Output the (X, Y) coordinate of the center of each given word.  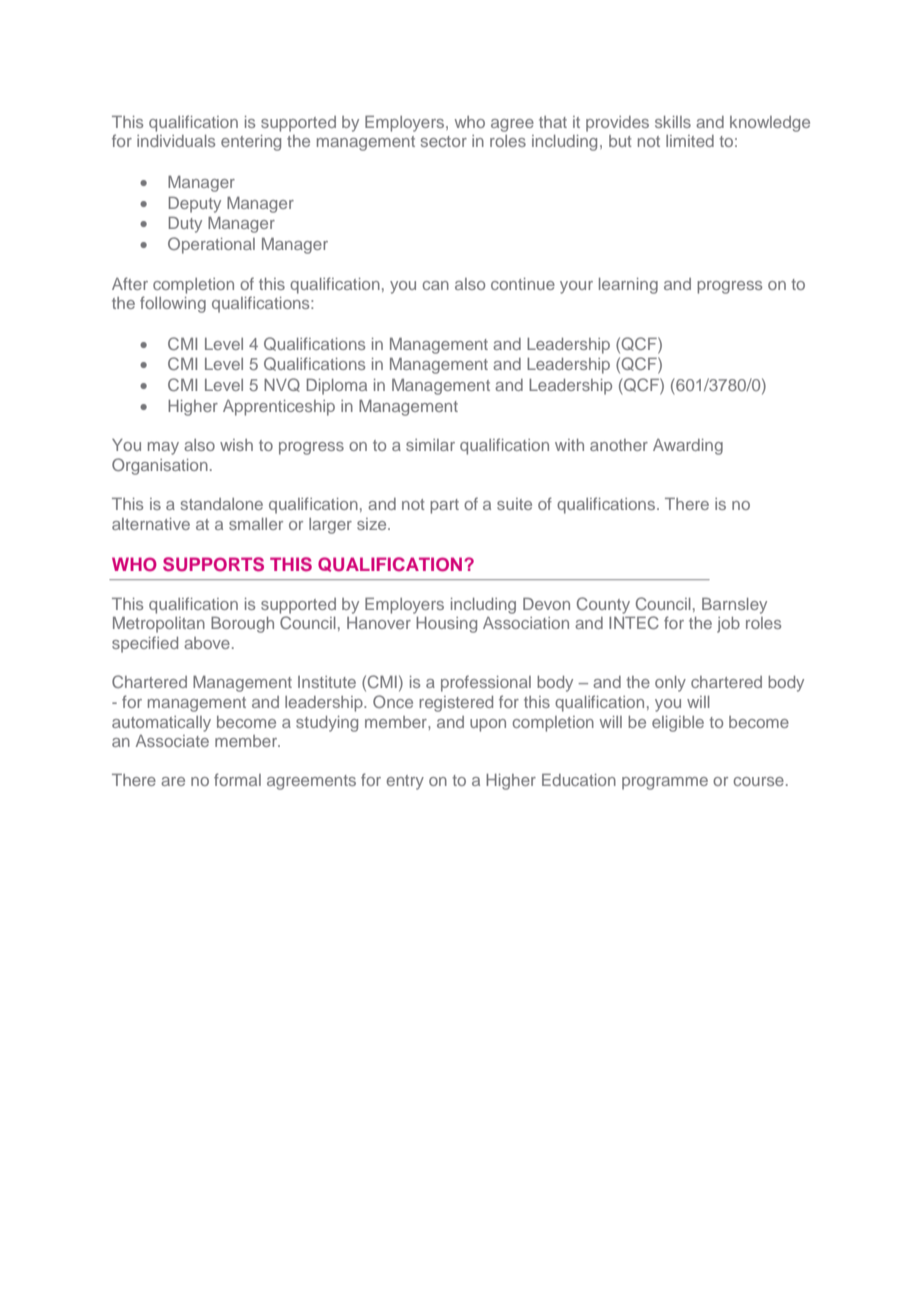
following (173, 304)
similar (430, 445)
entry (405, 782)
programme (665, 783)
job (728, 625)
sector (444, 141)
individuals (176, 141)
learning (628, 286)
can (435, 285)
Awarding (688, 447)
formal (237, 779)
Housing (446, 625)
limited (690, 141)
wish (236, 445)
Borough (242, 625)
